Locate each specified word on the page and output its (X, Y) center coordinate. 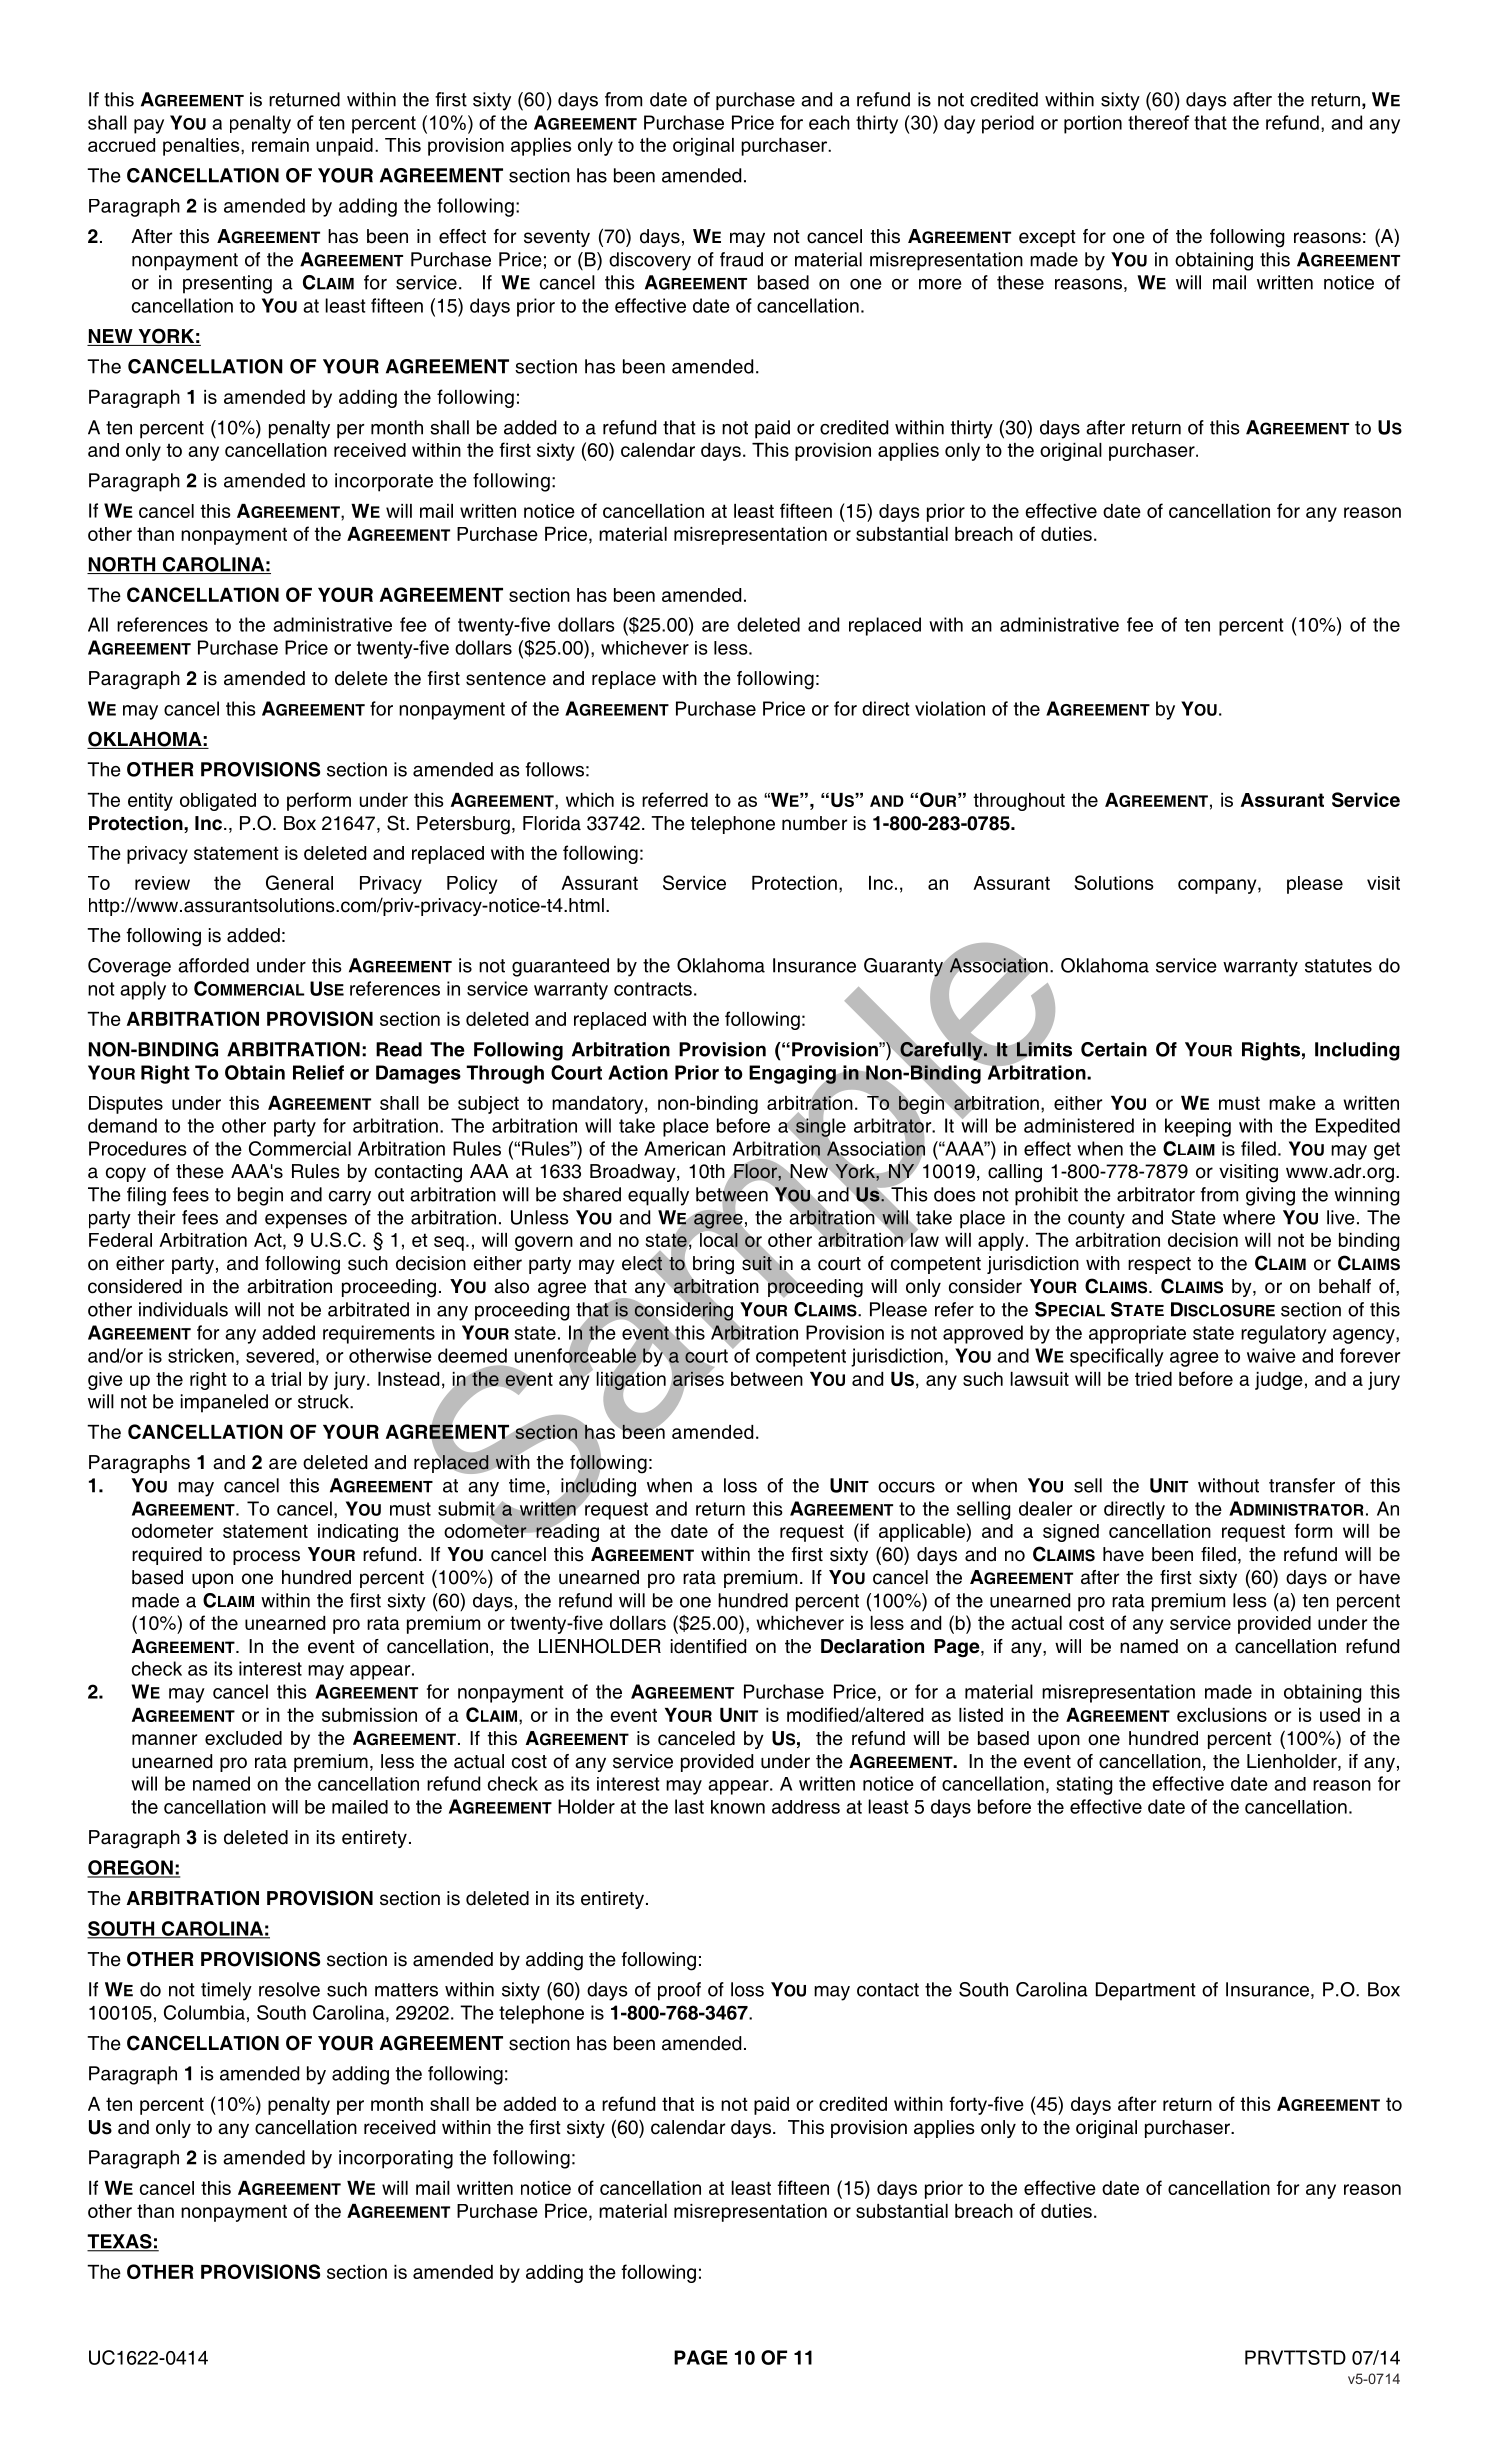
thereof (1158, 122)
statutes (1338, 966)
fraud (741, 259)
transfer (1302, 1485)
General (299, 882)
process (266, 1557)
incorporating (396, 2159)
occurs (906, 1487)
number (814, 823)
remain (280, 145)
